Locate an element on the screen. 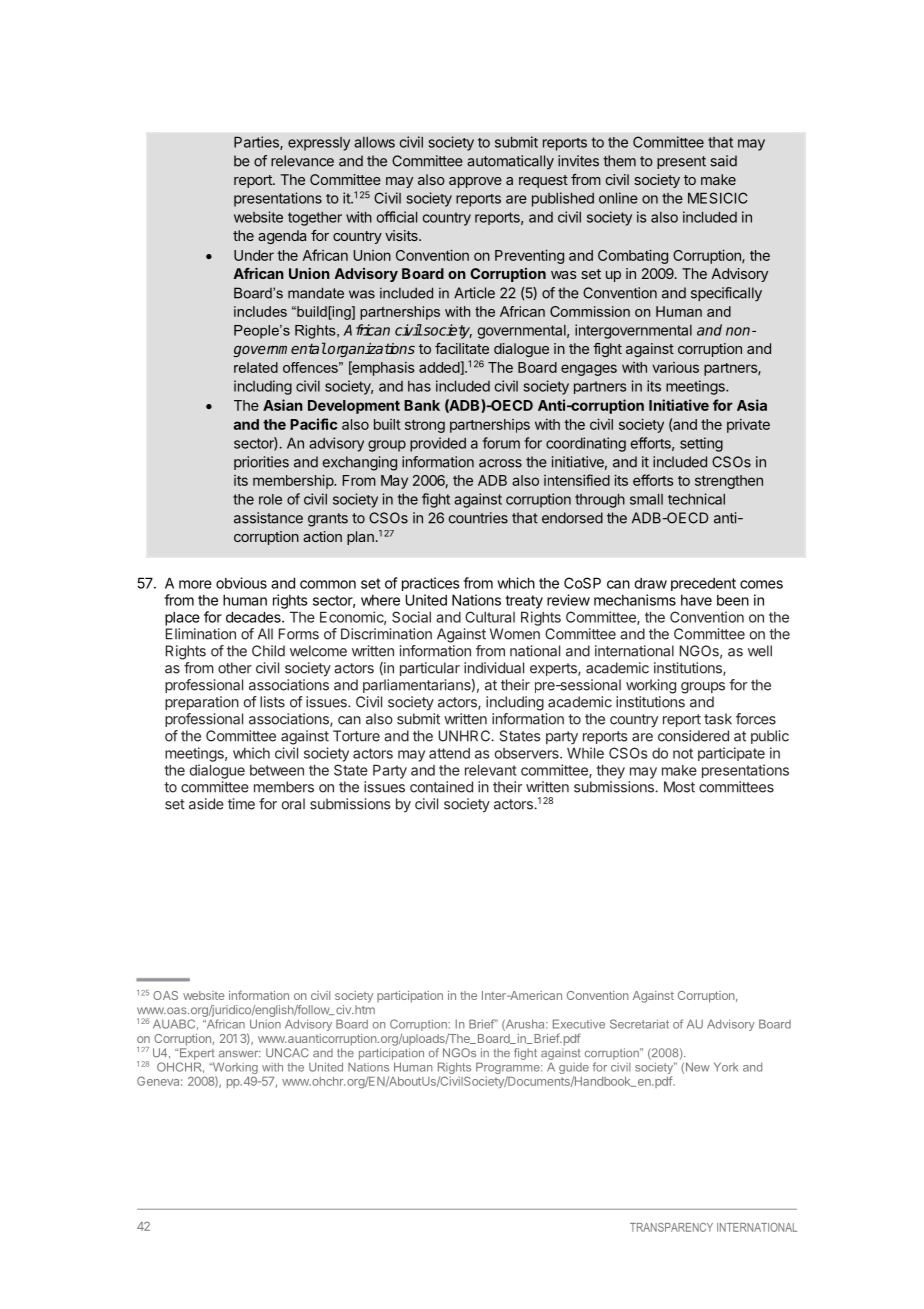  UNCAC is located at coordinates (287, 1053).
